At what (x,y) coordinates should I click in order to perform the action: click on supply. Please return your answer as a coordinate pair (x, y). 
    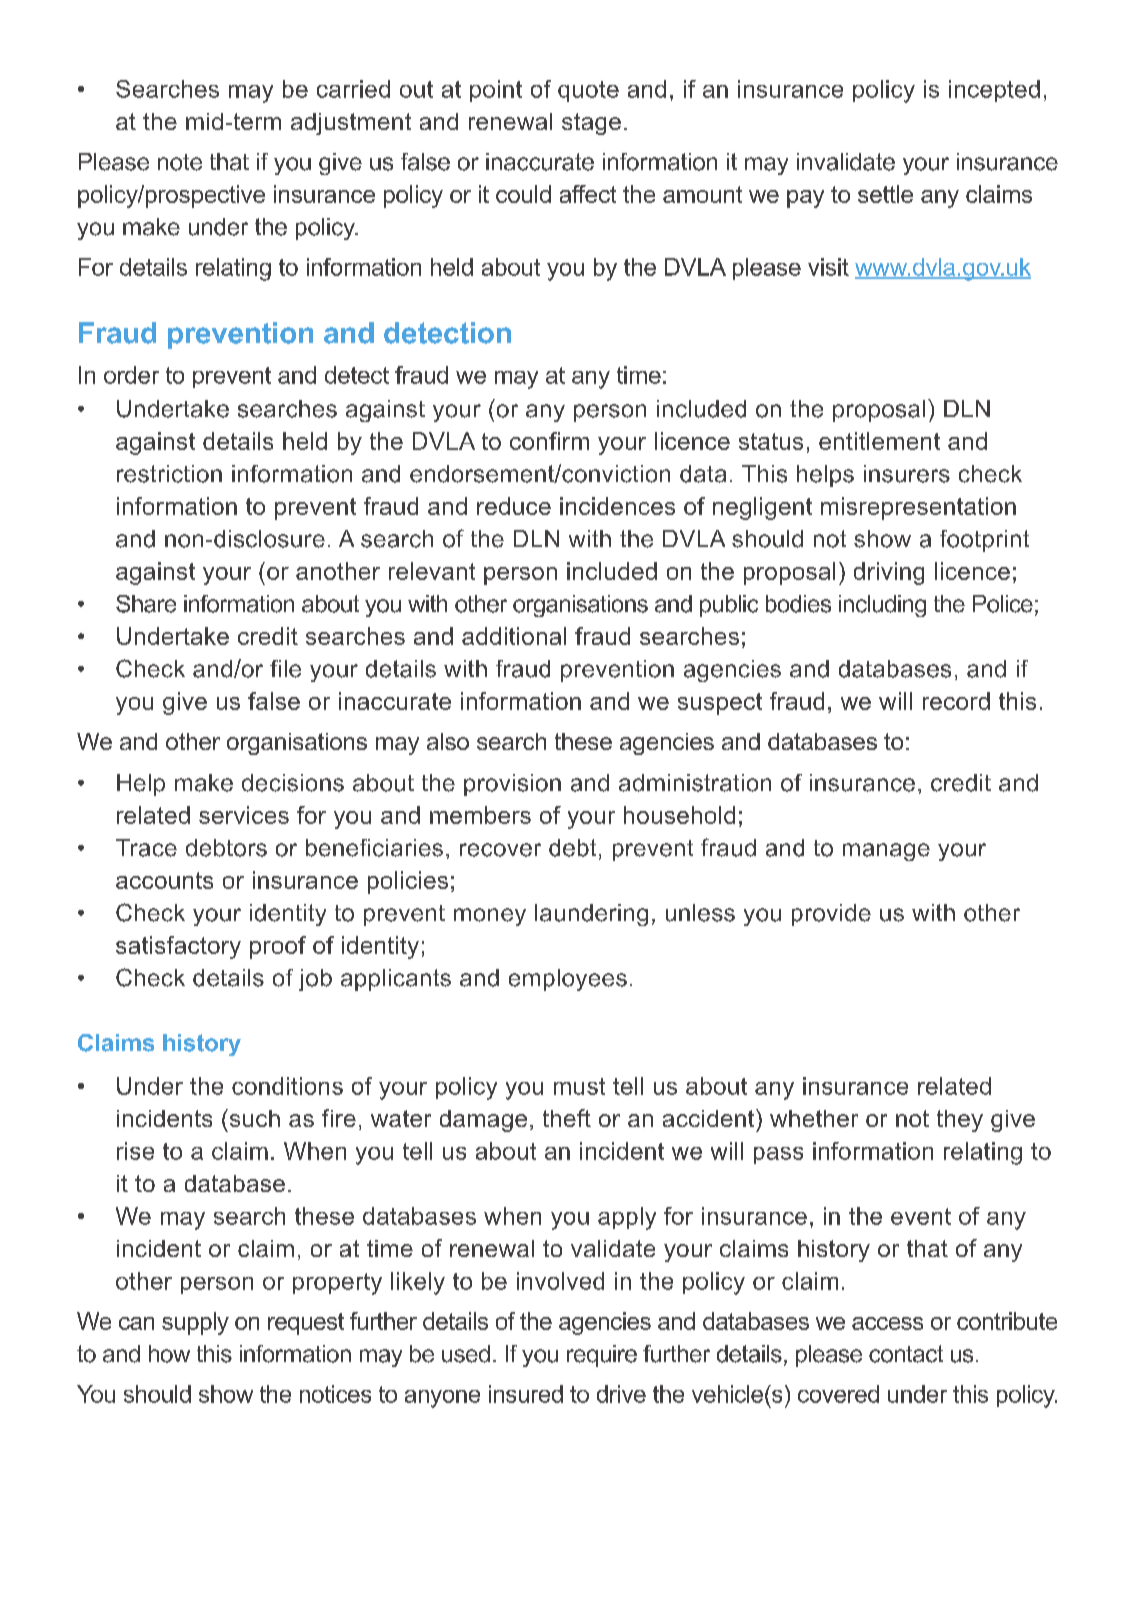
    Looking at the image, I should click on (195, 1323).
